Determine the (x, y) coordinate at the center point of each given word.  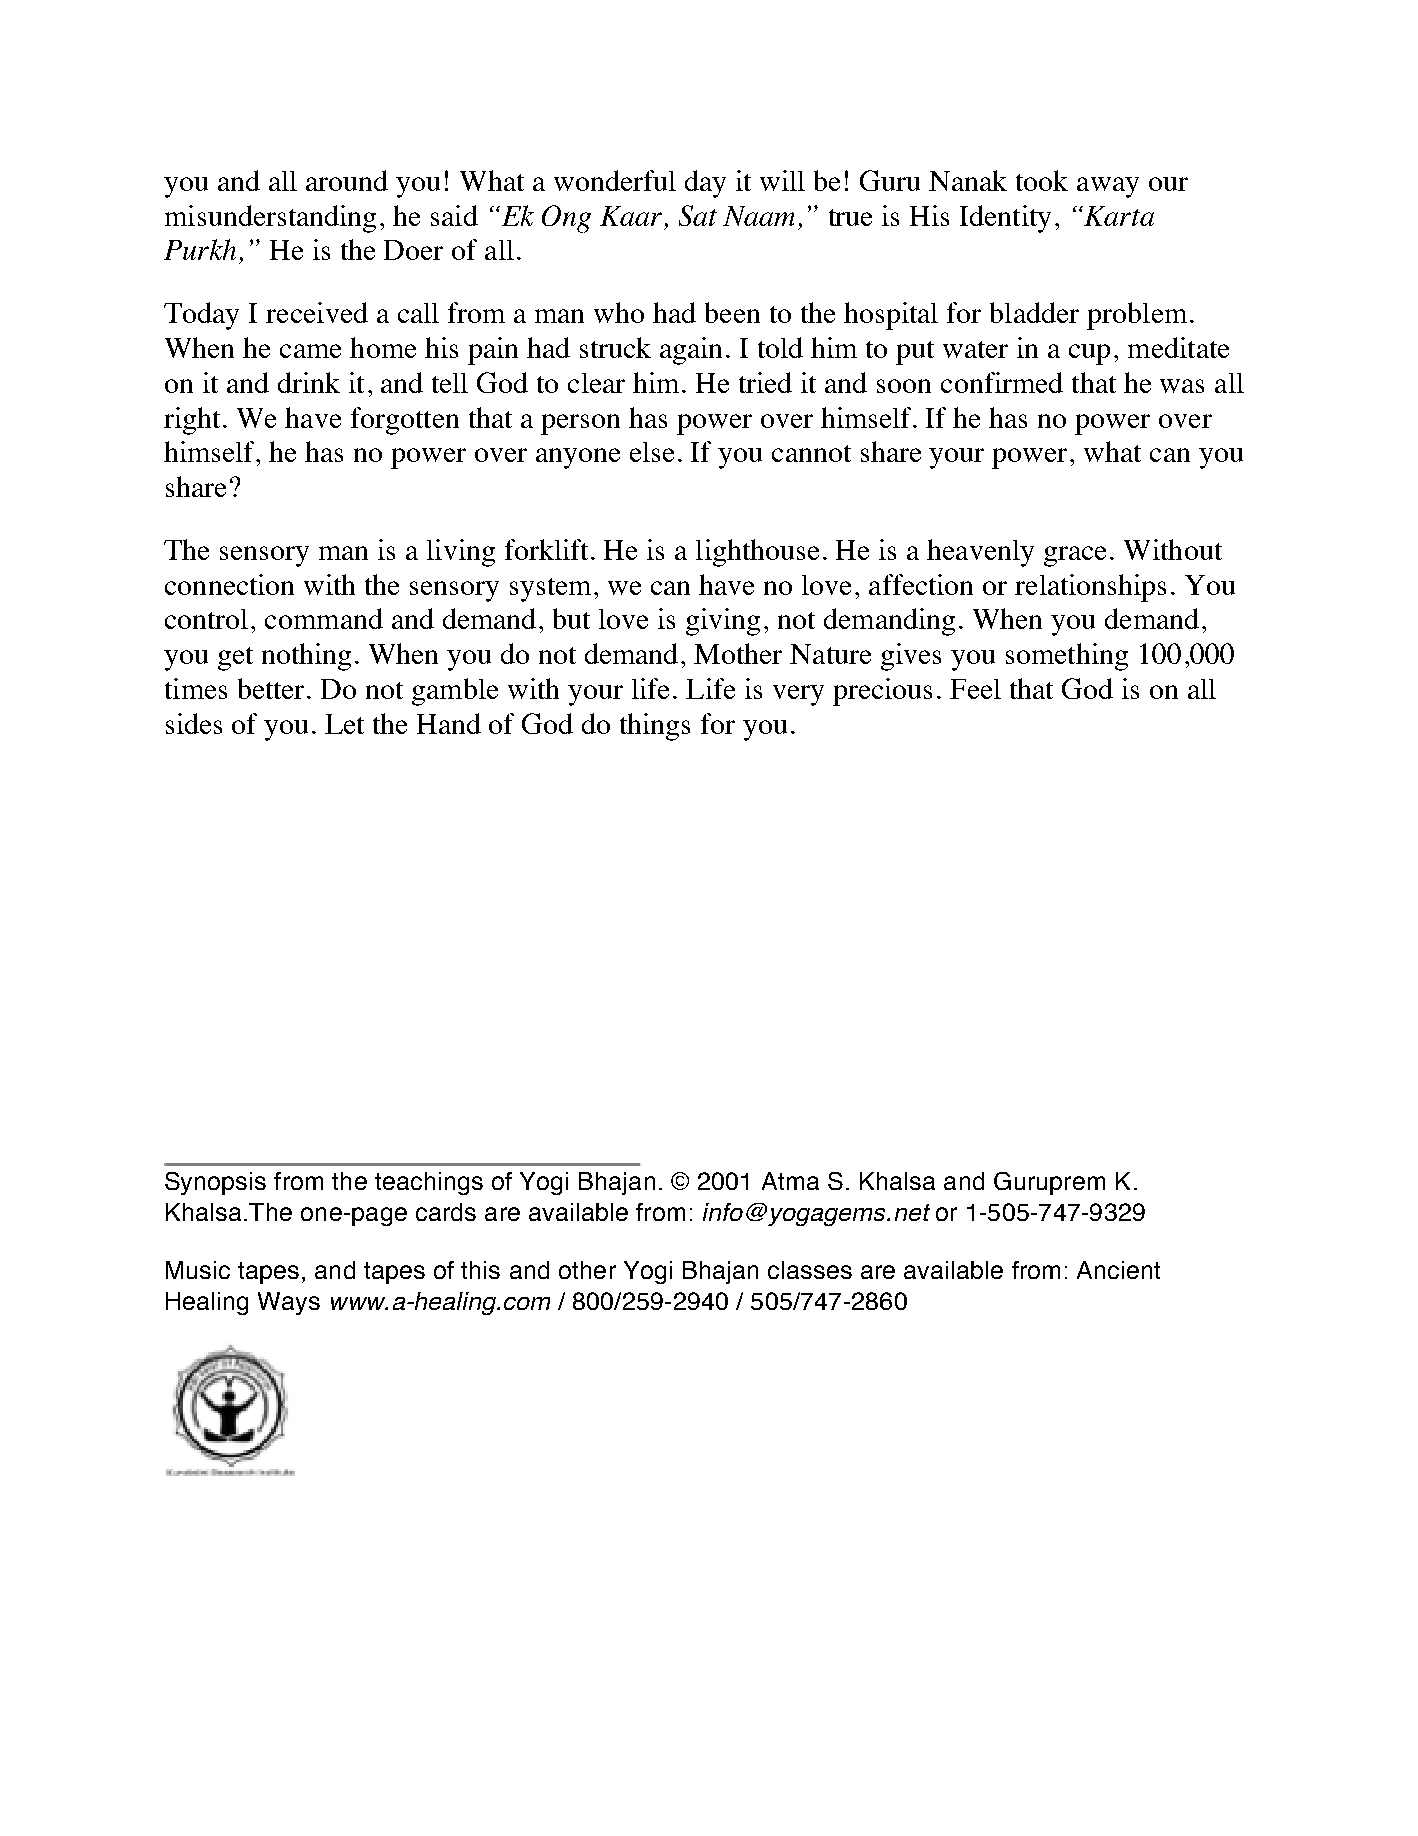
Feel (975, 689)
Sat (698, 215)
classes (810, 1270)
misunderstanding (270, 219)
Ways (289, 1303)
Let (344, 724)
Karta (1118, 216)
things (655, 727)
